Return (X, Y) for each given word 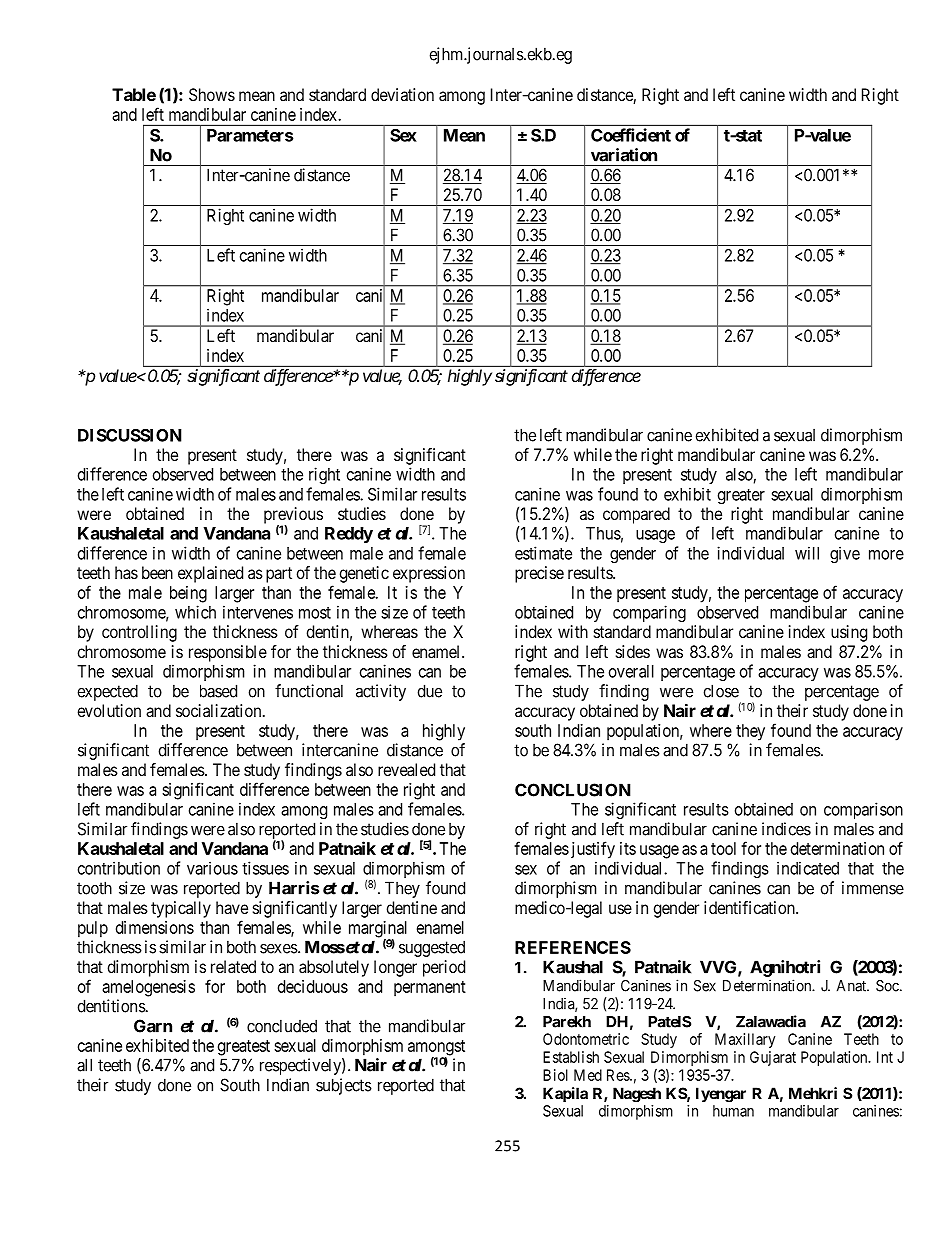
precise (539, 574)
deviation (402, 94)
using (849, 633)
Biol (555, 1075)
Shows (212, 94)
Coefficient (631, 135)
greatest (244, 1048)
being (188, 594)
